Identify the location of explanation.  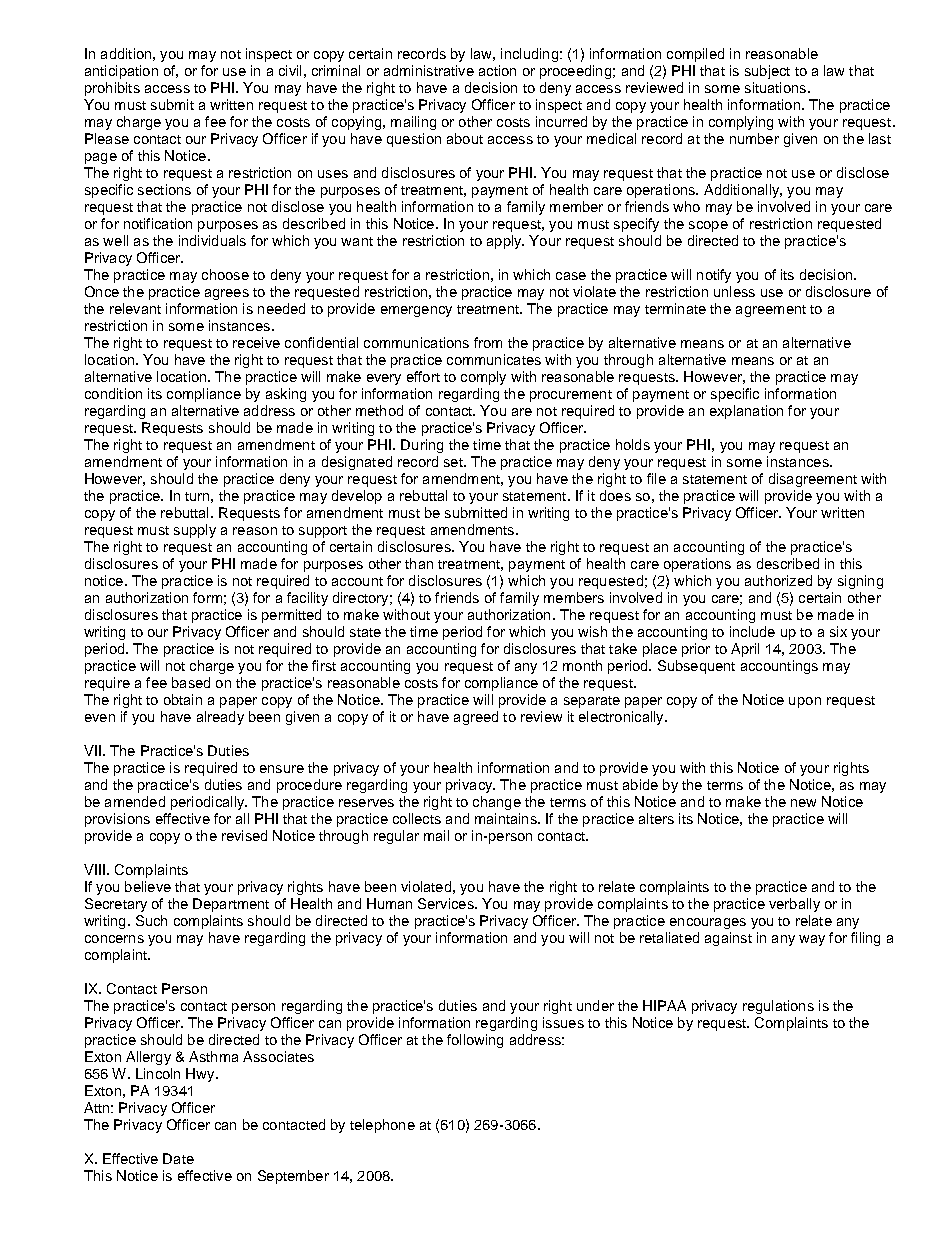
(746, 412).
